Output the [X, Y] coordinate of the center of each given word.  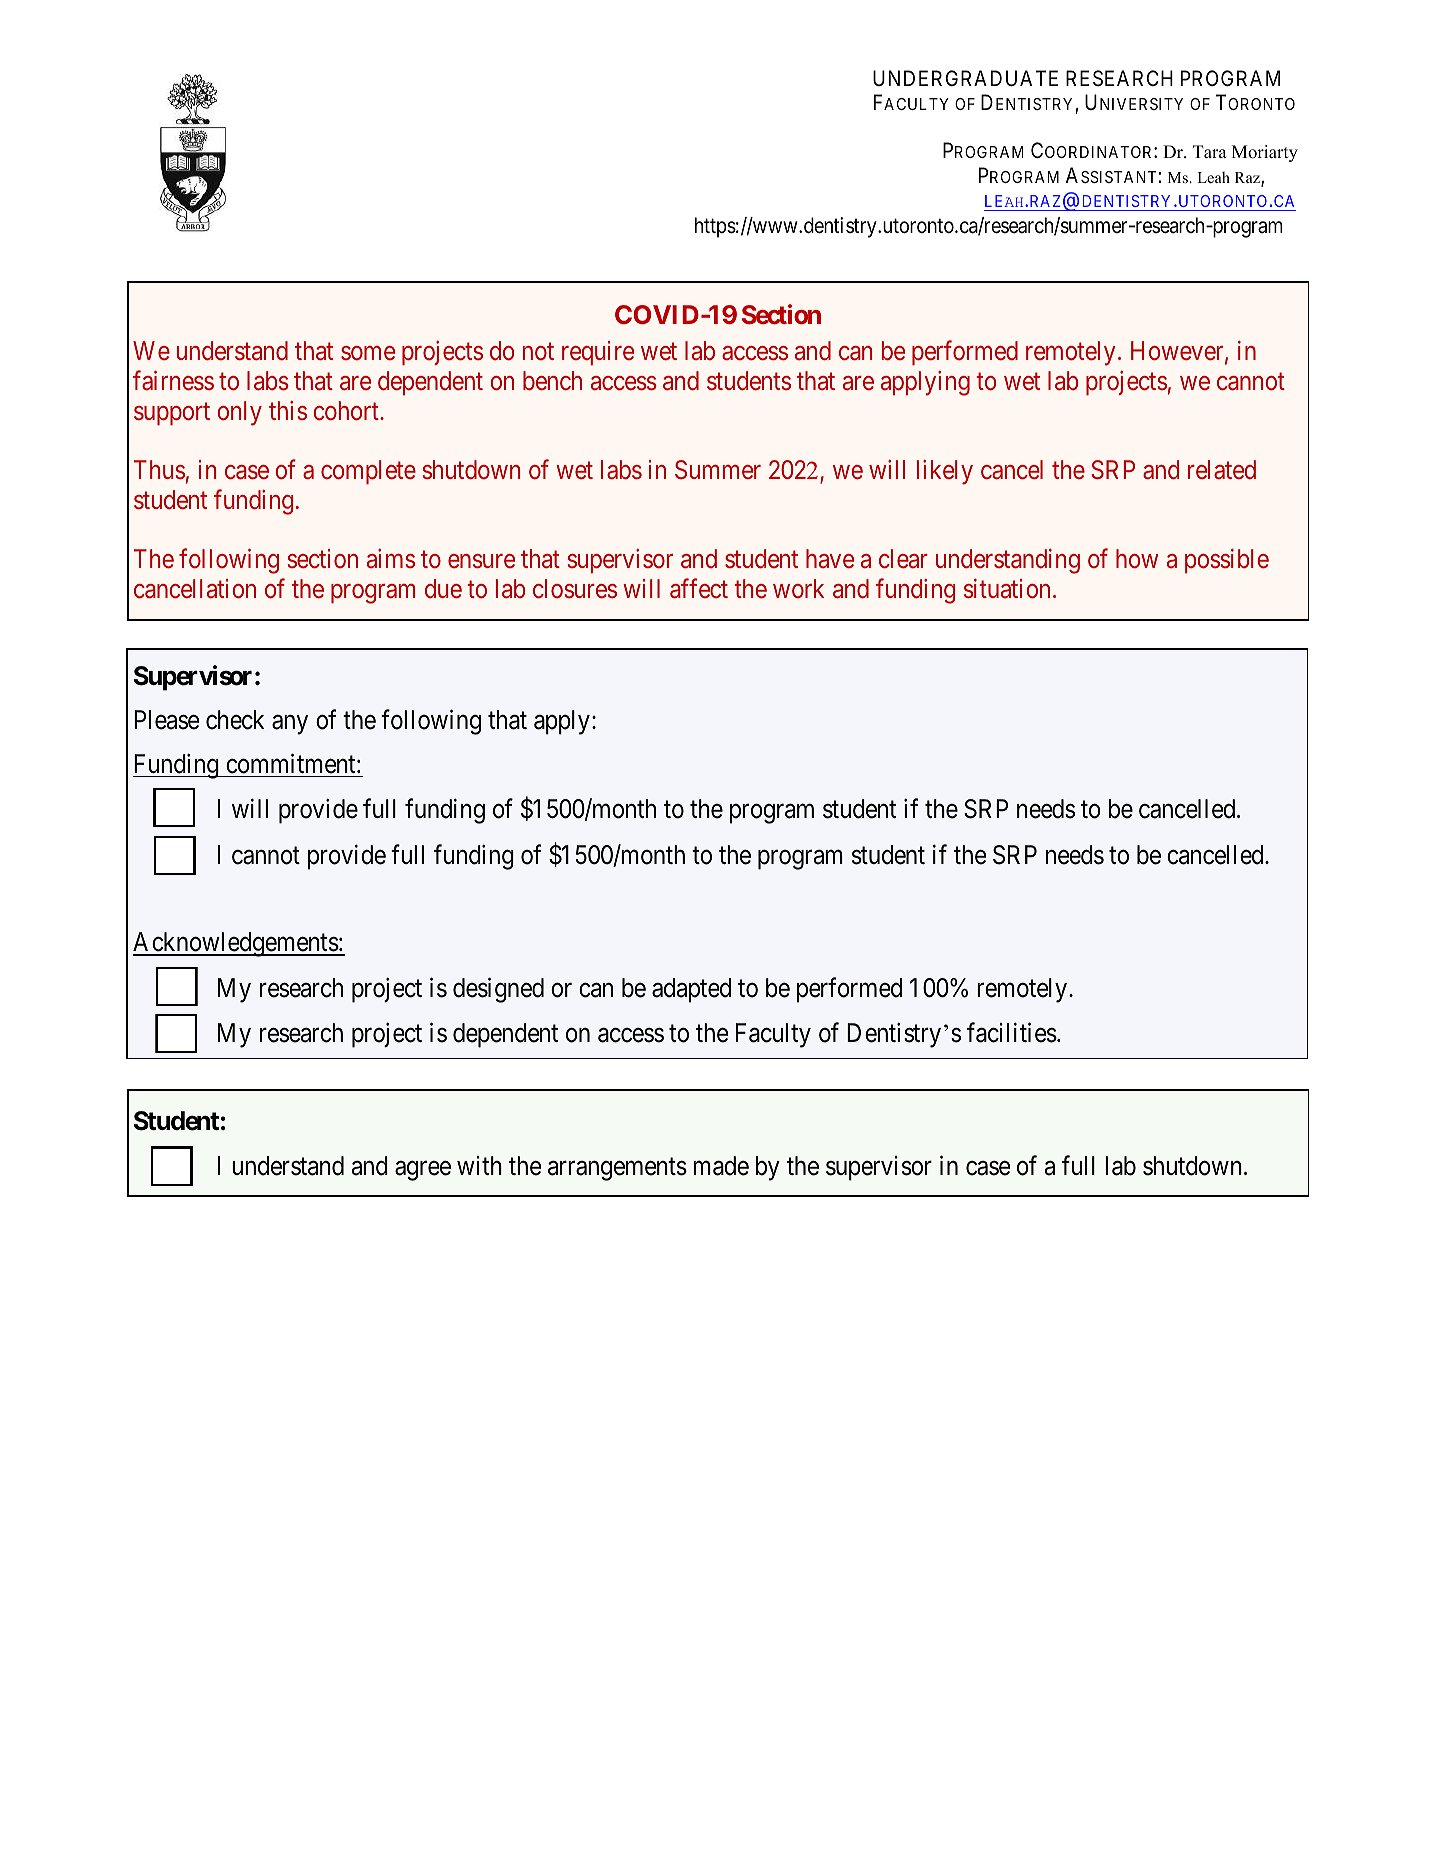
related [1222, 470]
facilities [1012, 1033]
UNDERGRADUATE [965, 78]
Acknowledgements [236, 944]
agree [423, 1171]
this [288, 410]
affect [699, 588]
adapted [691, 990]
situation [1007, 589]
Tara [1210, 151]
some [368, 354]
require [598, 353]
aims [391, 558]
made [721, 1166]
